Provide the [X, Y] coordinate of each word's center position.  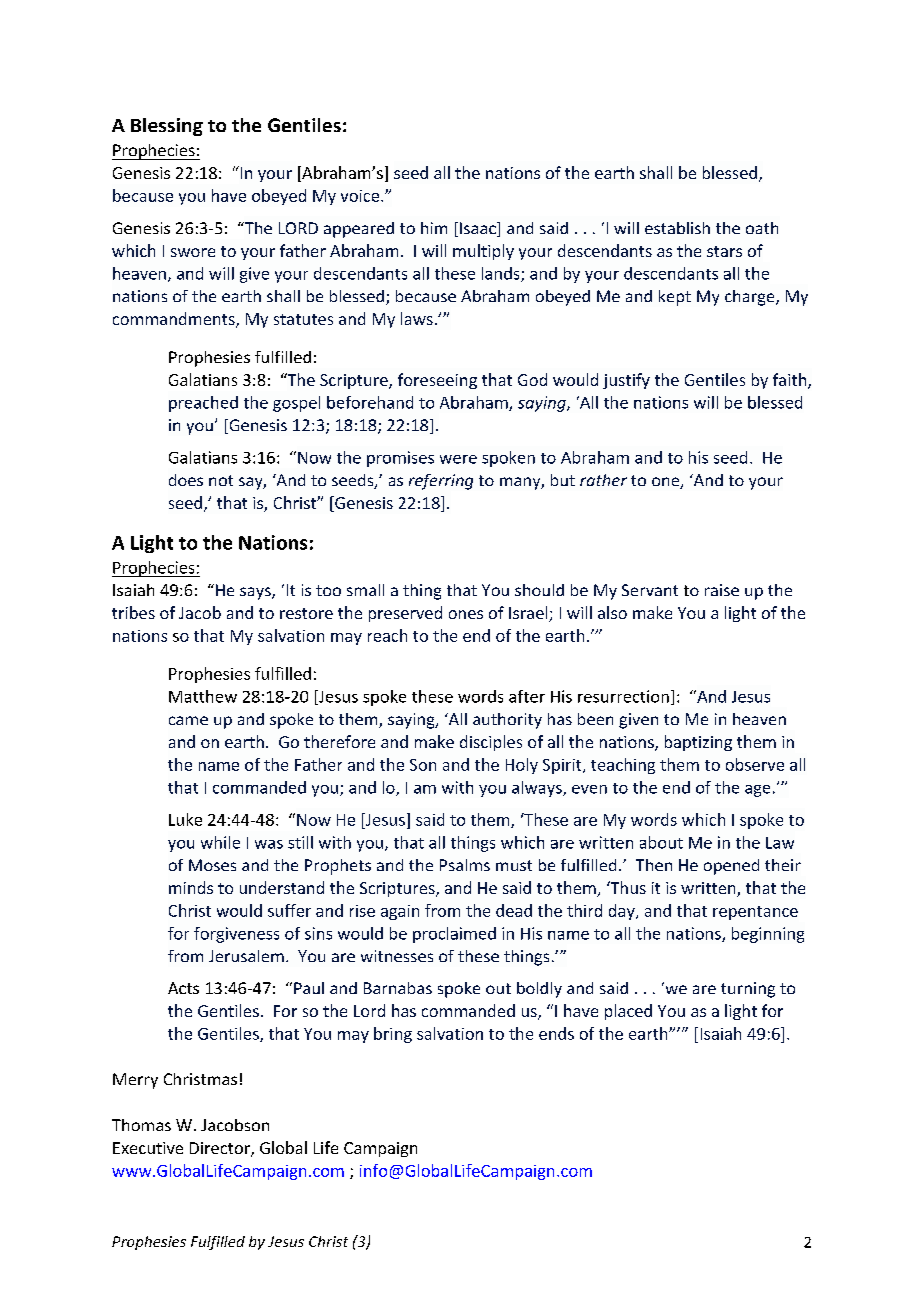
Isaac [479, 229]
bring [393, 1035]
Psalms [465, 865]
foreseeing [437, 381]
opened [731, 867]
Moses [212, 865]
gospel [296, 404]
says [256, 593]
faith [791, 380]
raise [722, 590]
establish [677, 228]
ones [466, 614]
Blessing [167, 127]
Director [221, 1149]
